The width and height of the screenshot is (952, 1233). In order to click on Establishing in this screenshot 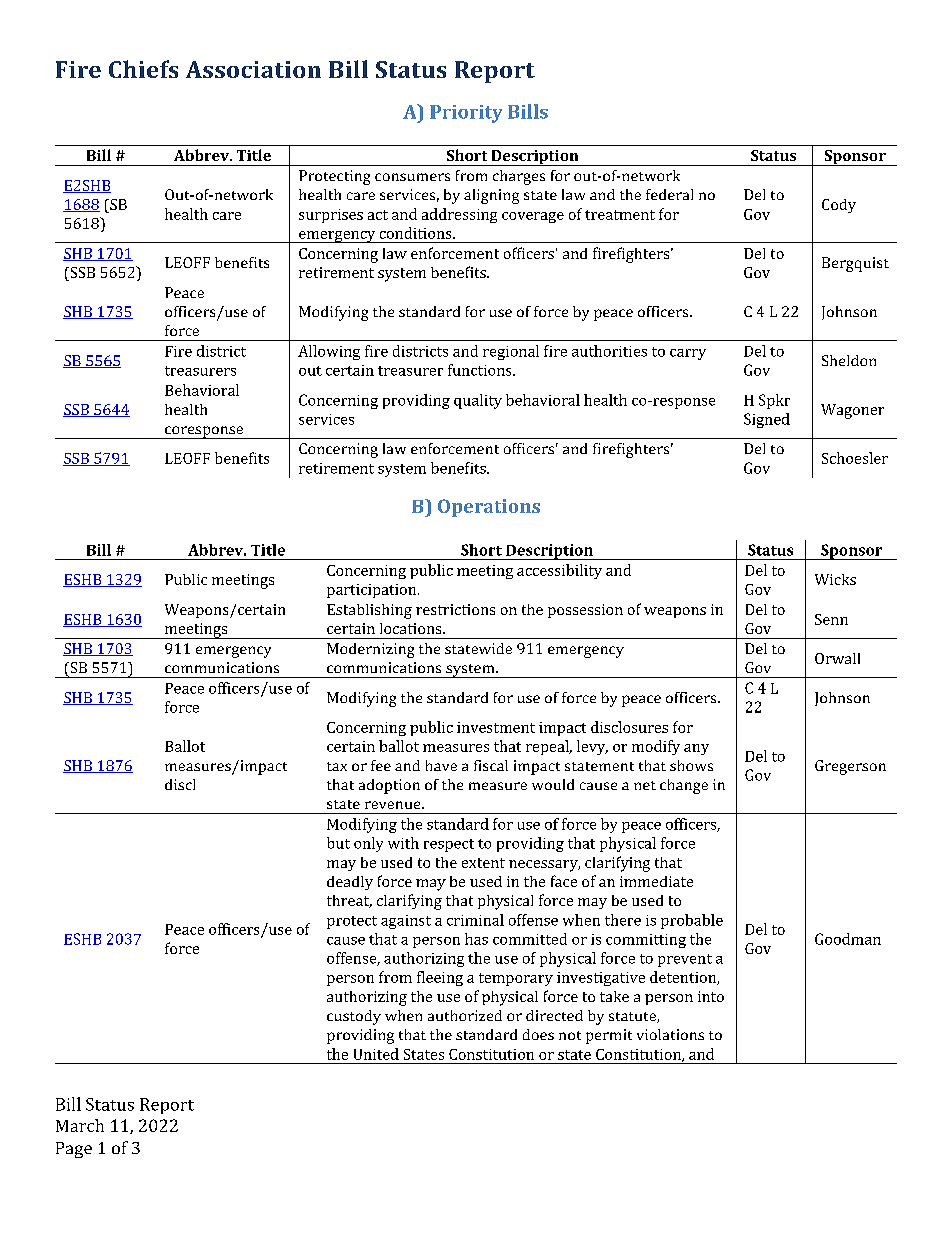, I will do `click(369, 611)`.
